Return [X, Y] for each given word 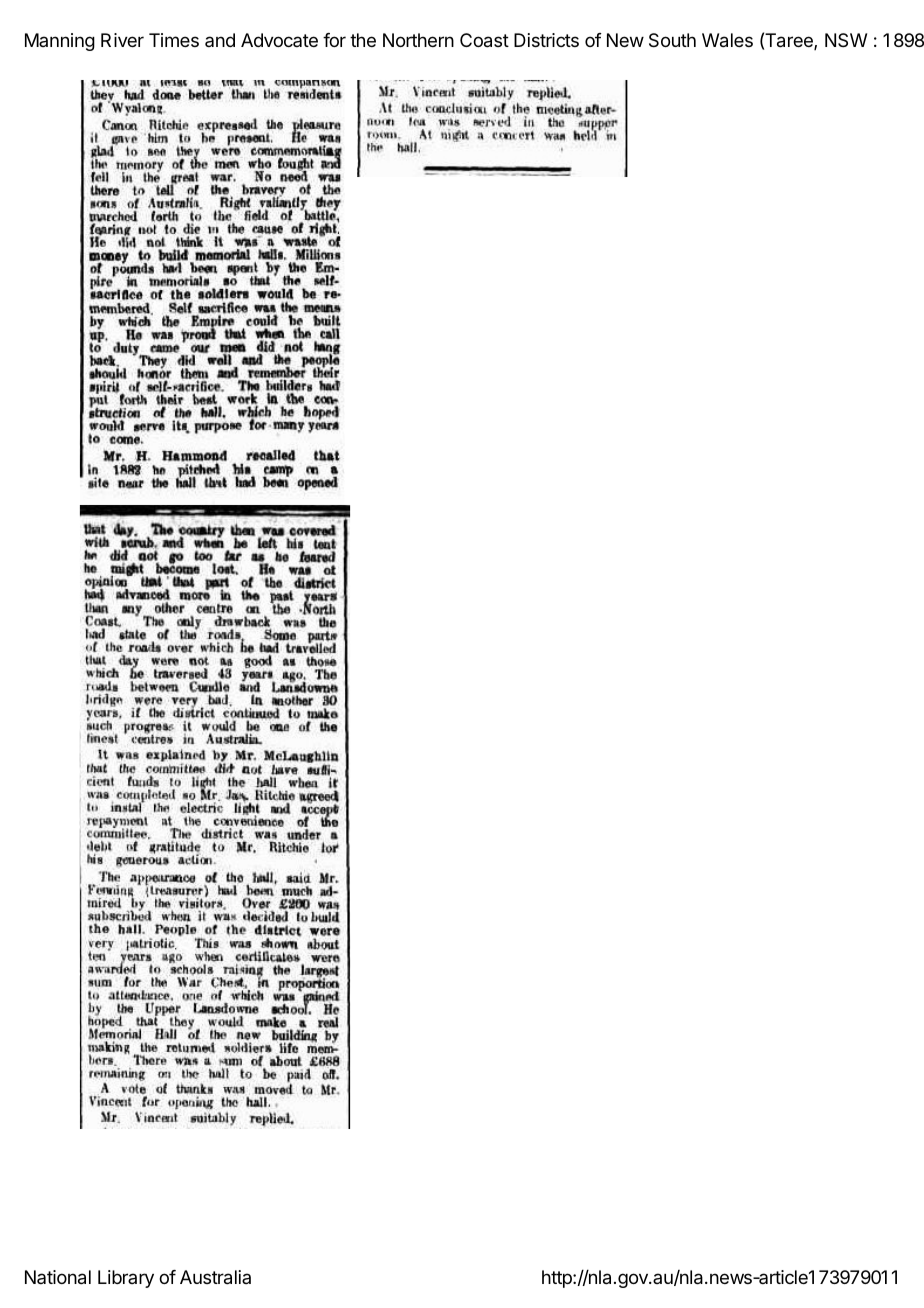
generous [139, 862]
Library [126, 1279]
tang [327, 347]
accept [320, 809]
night [455, 134]
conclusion [454, 107]
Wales [727, 40]
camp [279, 471]
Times [174, 40]
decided [265, 916]
